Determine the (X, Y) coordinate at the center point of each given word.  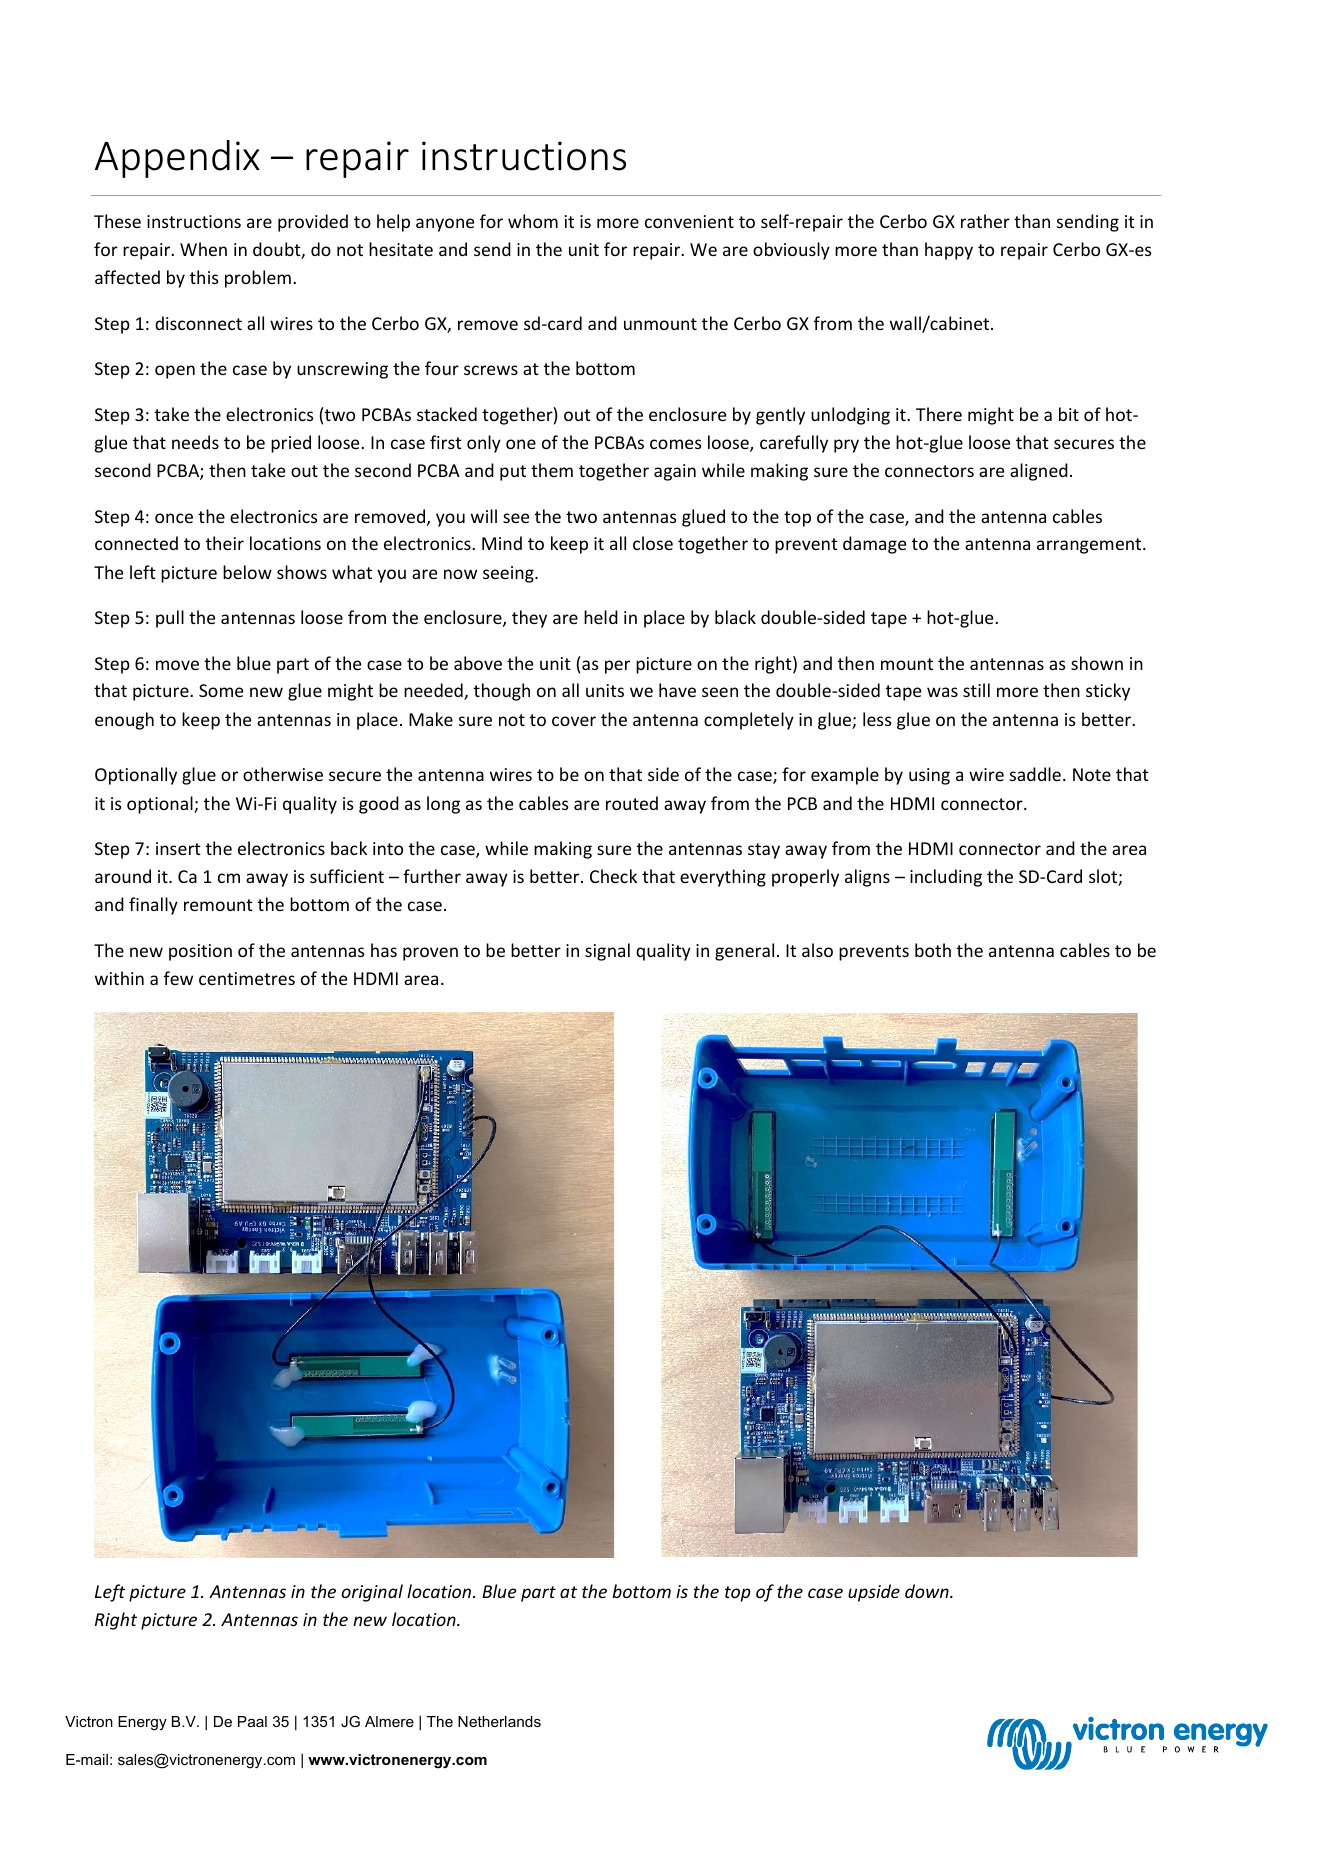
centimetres (247, 978)
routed (632, 803)
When (203, 249)
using (929, 776)
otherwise (283, 774)
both (933, 950)
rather (985, 221)
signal (607, 952)
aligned (1039, 472)
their (225, 543)
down (928, 1591)
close (653, 543)
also (817, 950)
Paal (252, 1721)
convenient (689, 221)
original (372, 1593)
